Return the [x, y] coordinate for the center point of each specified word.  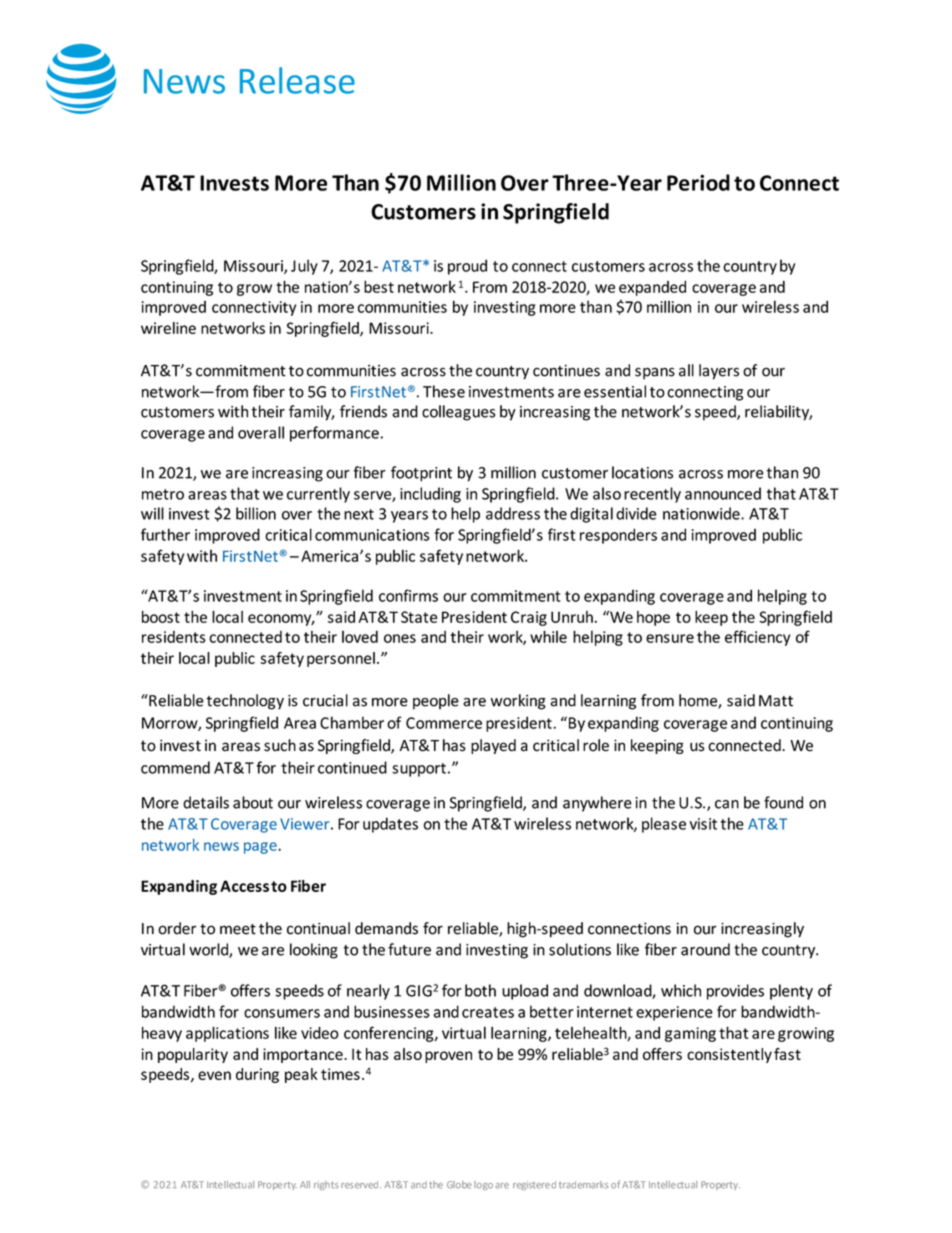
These [444, 391]
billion [256, 513]
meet [238, 929]
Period [698, 182]
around [705, 949]
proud [467, 267]
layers [719, 372]
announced [723, 493]
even [214, 1075]
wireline [168, 328]
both [480, 990]
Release [297, 80]
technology [245, 702]
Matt [776, 701]
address [513, 513]
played [493, 746]
